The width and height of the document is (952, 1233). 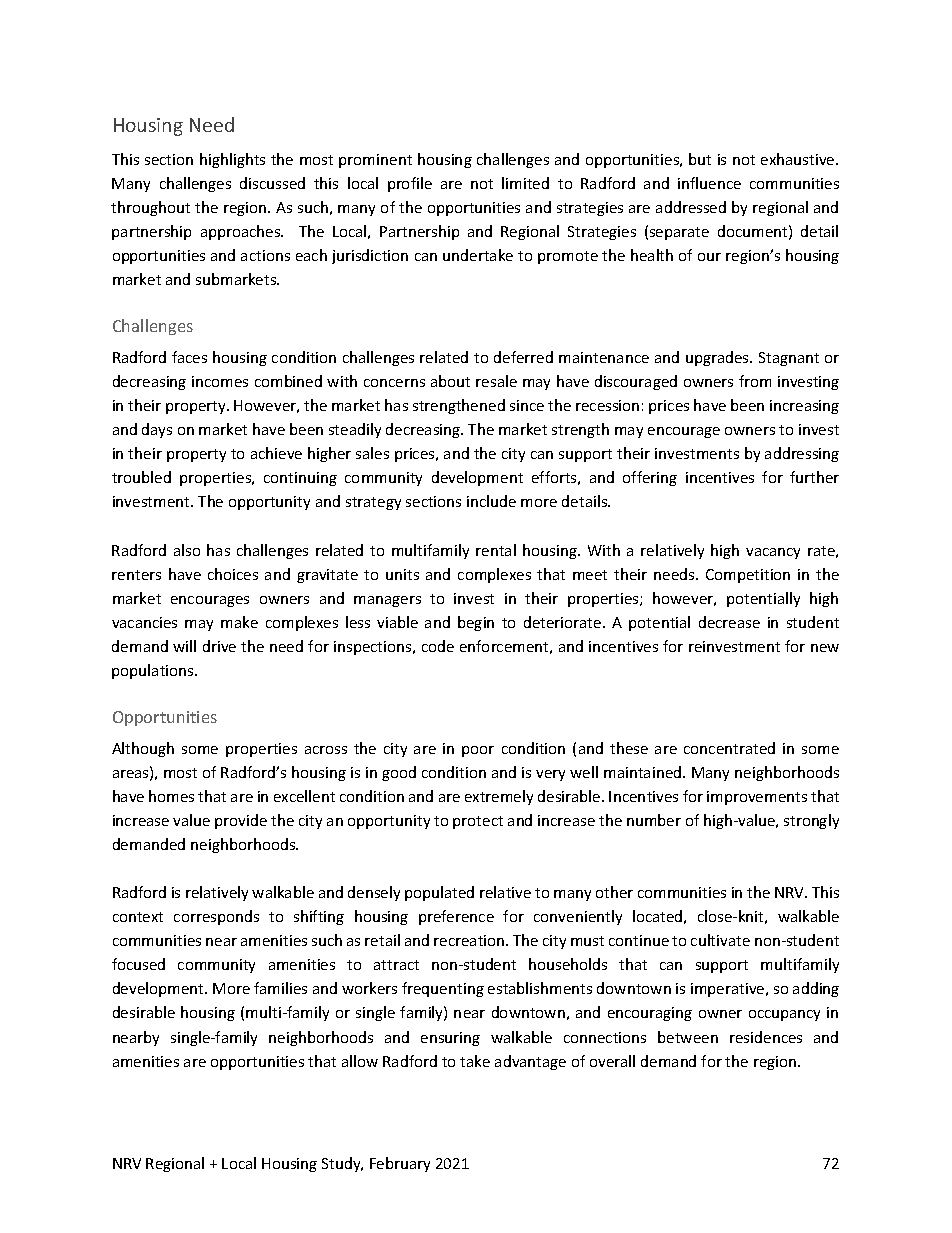 I want to click on drive, so click(x=219, y=646).
